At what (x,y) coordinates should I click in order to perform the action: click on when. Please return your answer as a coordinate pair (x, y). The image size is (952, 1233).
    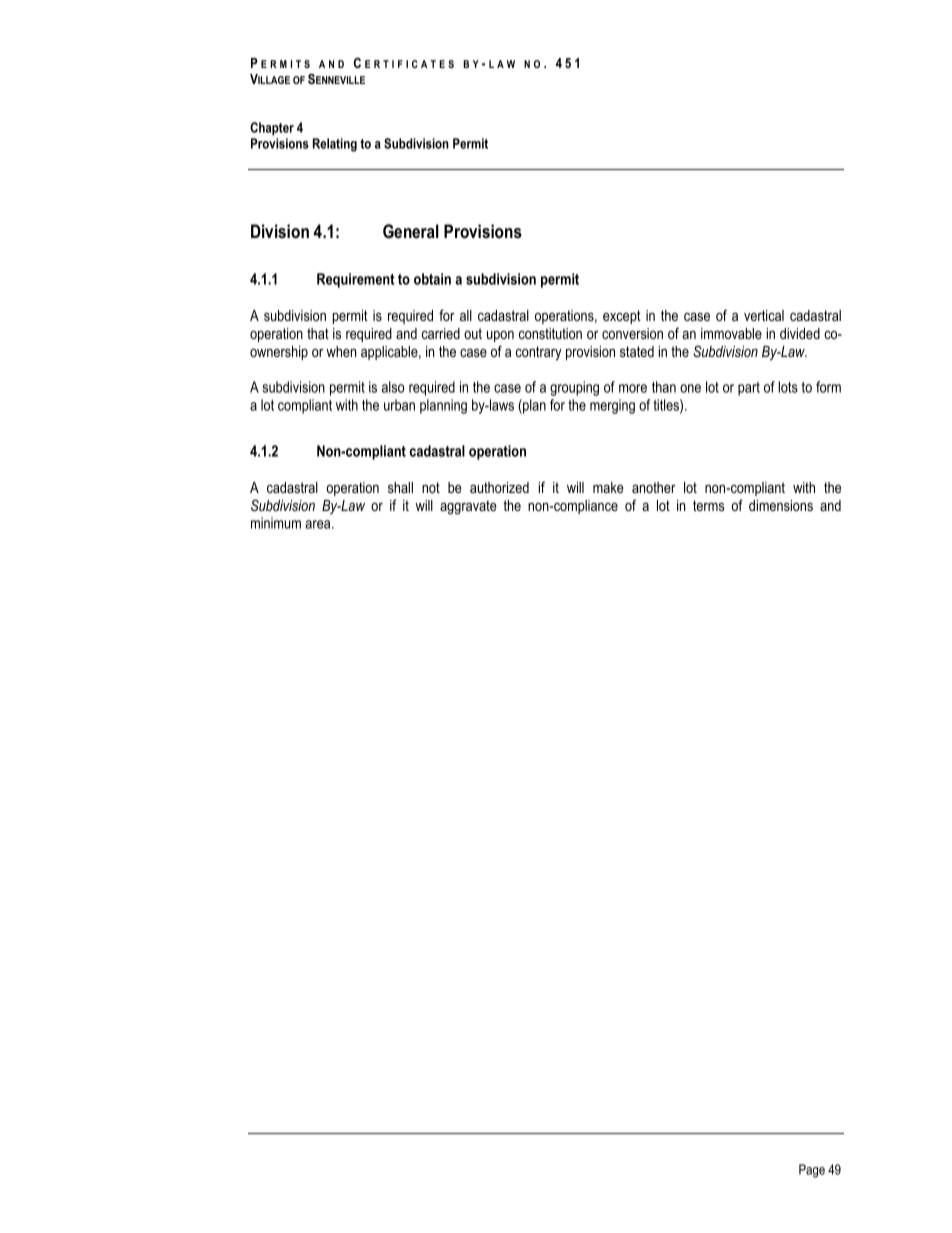
    Looking at the image, I should click on (341, 351).
